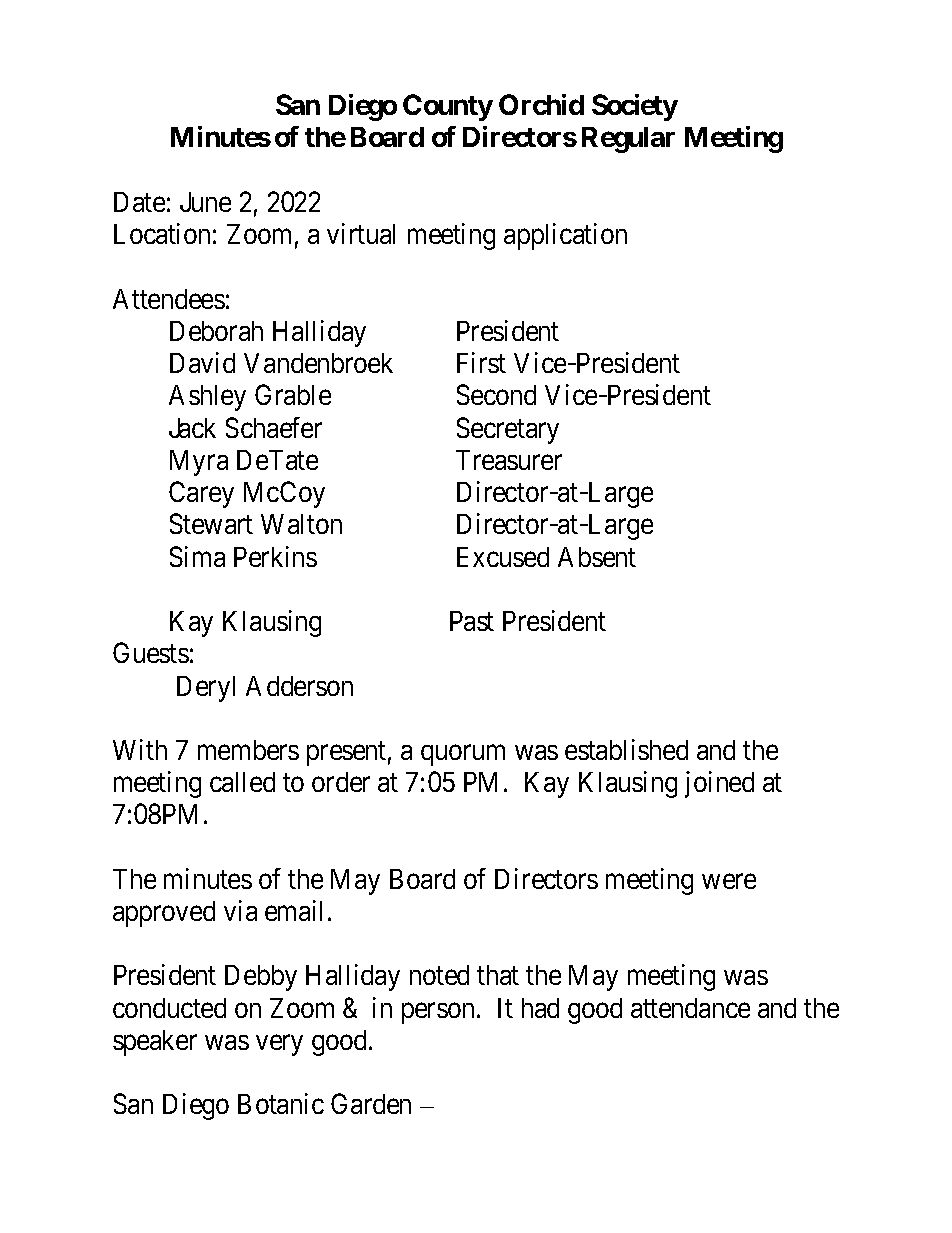 This document has width=952, height=1233. What do you see at coordinates (438, 1013) in the document?
I see `person` at bounding box center [438, 1013].
